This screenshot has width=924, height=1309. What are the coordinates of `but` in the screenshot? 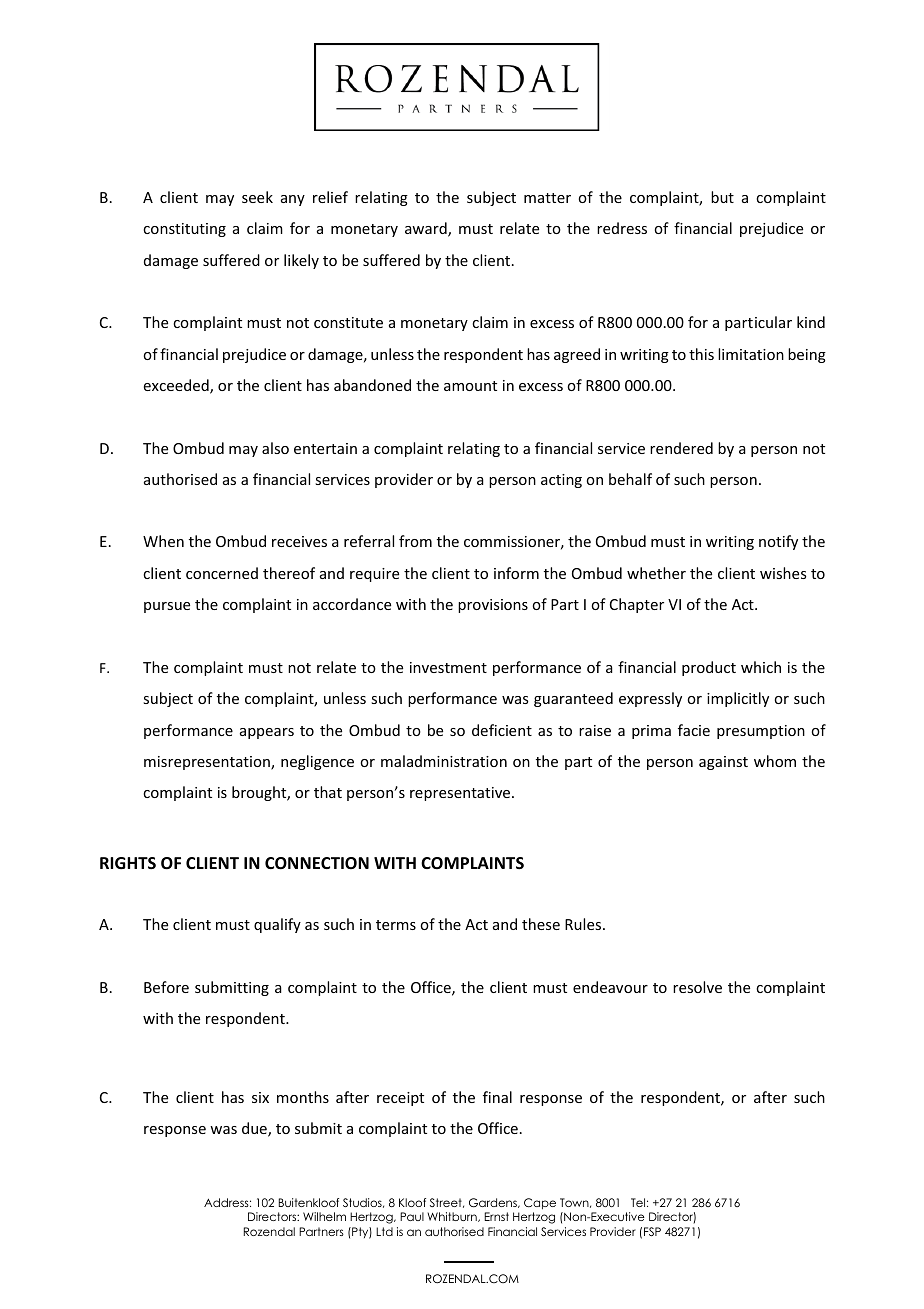 It's located at (722, 197).
